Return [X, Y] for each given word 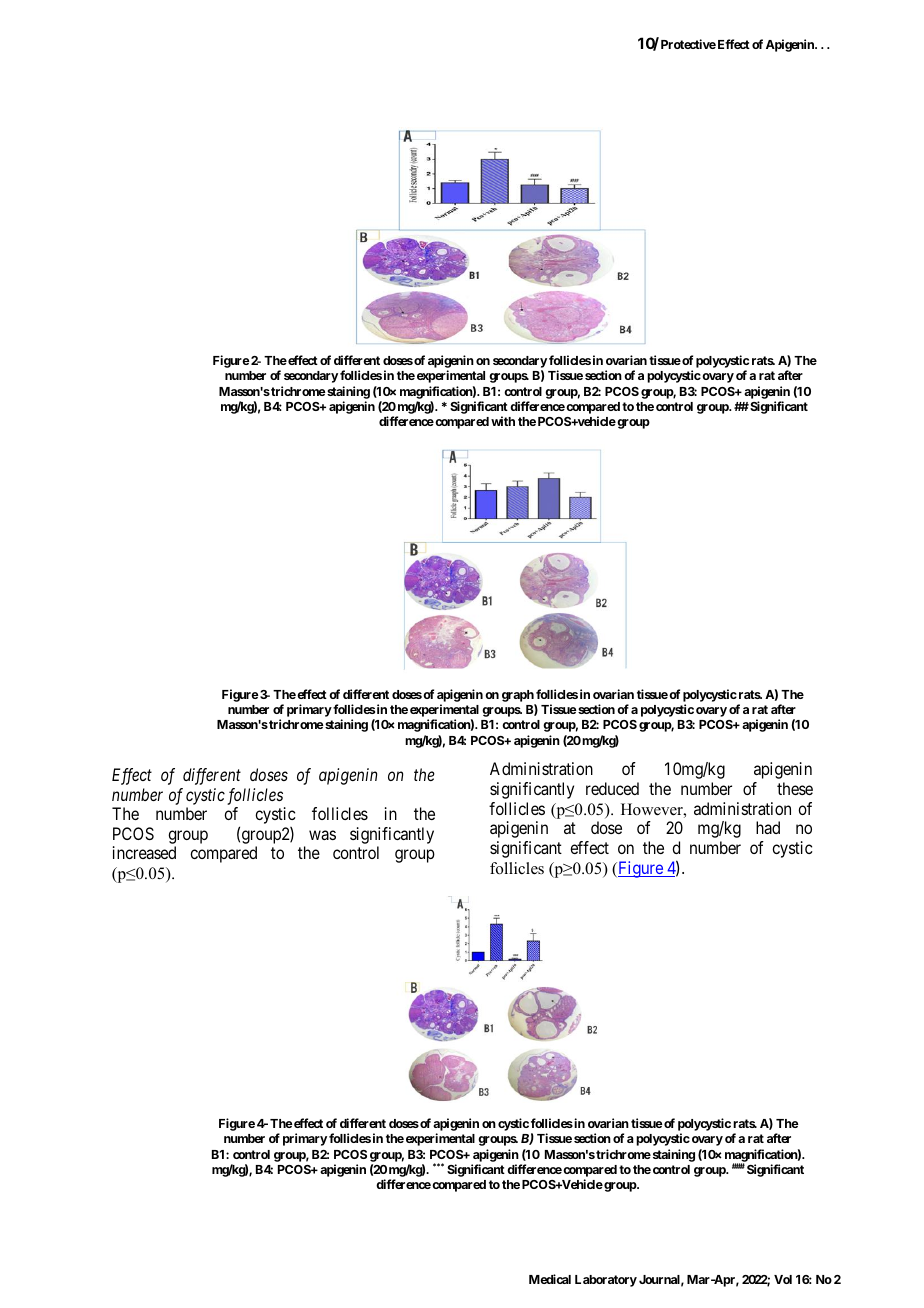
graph [518, 696]
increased [144, 852]
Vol [783, 1279]
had [768, 827]
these [795, 788]
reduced [612, 788]
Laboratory [606, 1281]
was [322, 835]
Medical [550, 1279]
